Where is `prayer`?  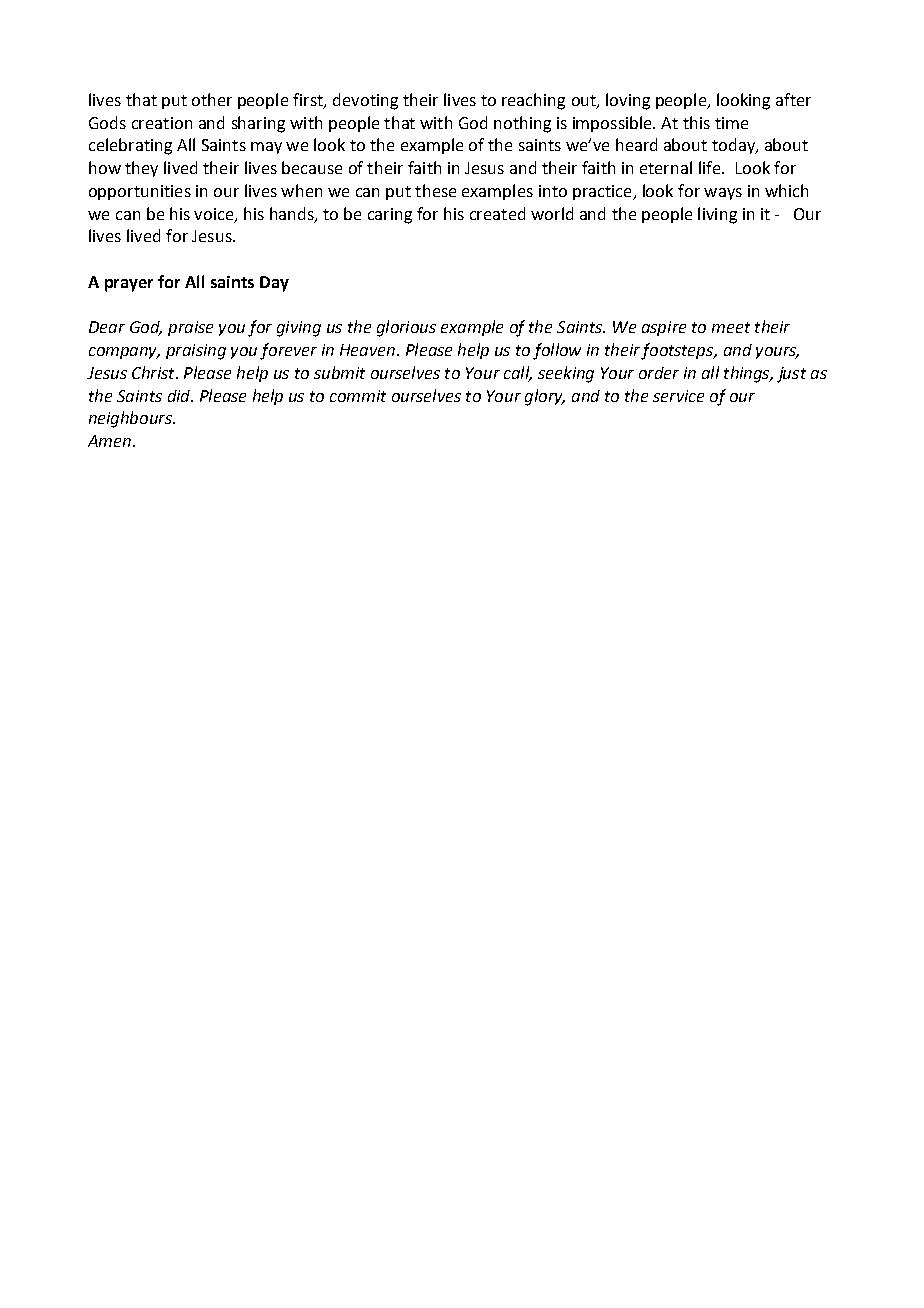 prayer is located at coordinates (129, 285).
